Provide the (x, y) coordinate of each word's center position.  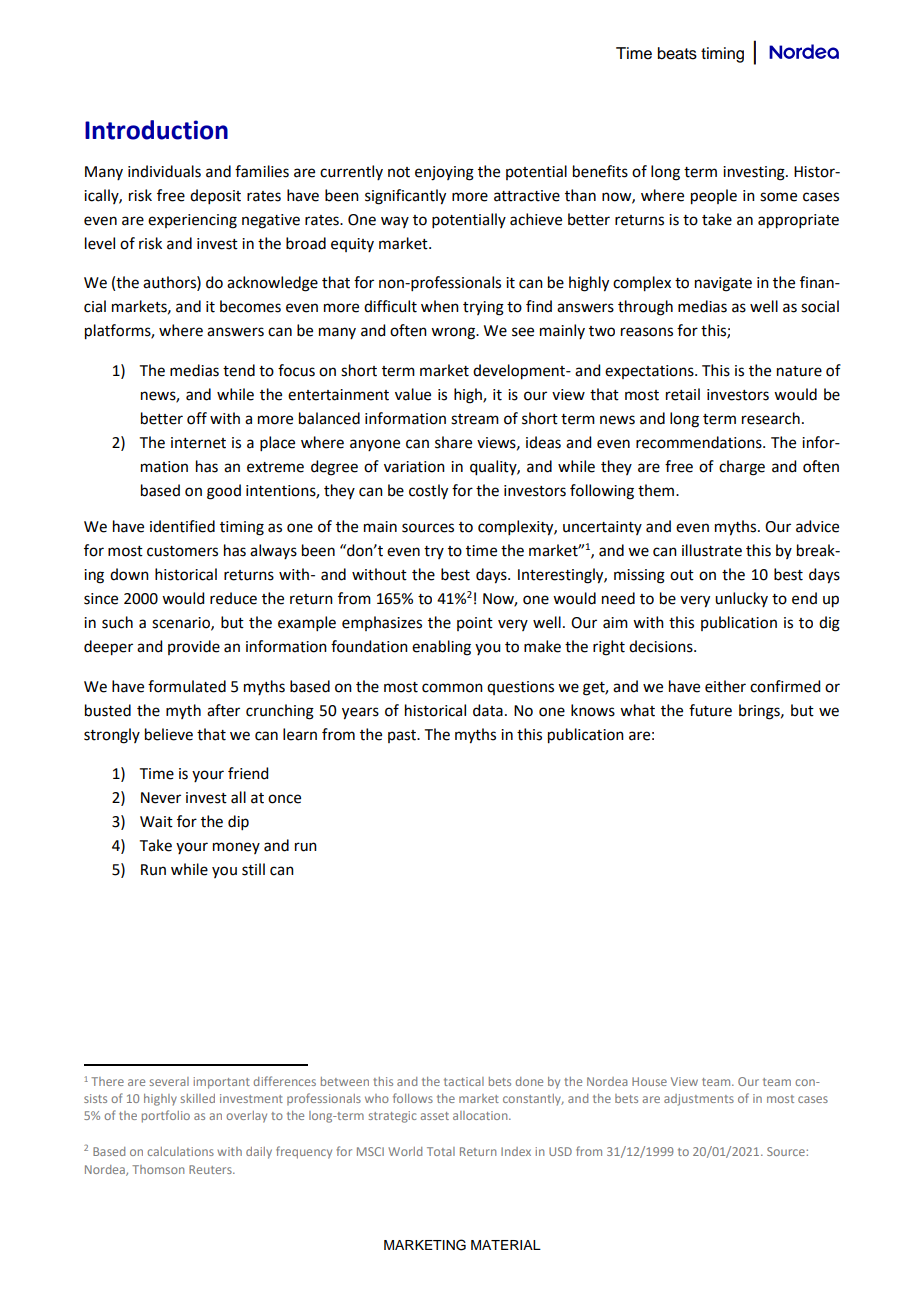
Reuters (211, 1169)
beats (677, 53)
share (453, 442)
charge (742, 468)
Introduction (156, 130)
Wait (156, 822)
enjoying (444, 173)
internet (198, 443)
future (710, 710)
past (403, 736)
